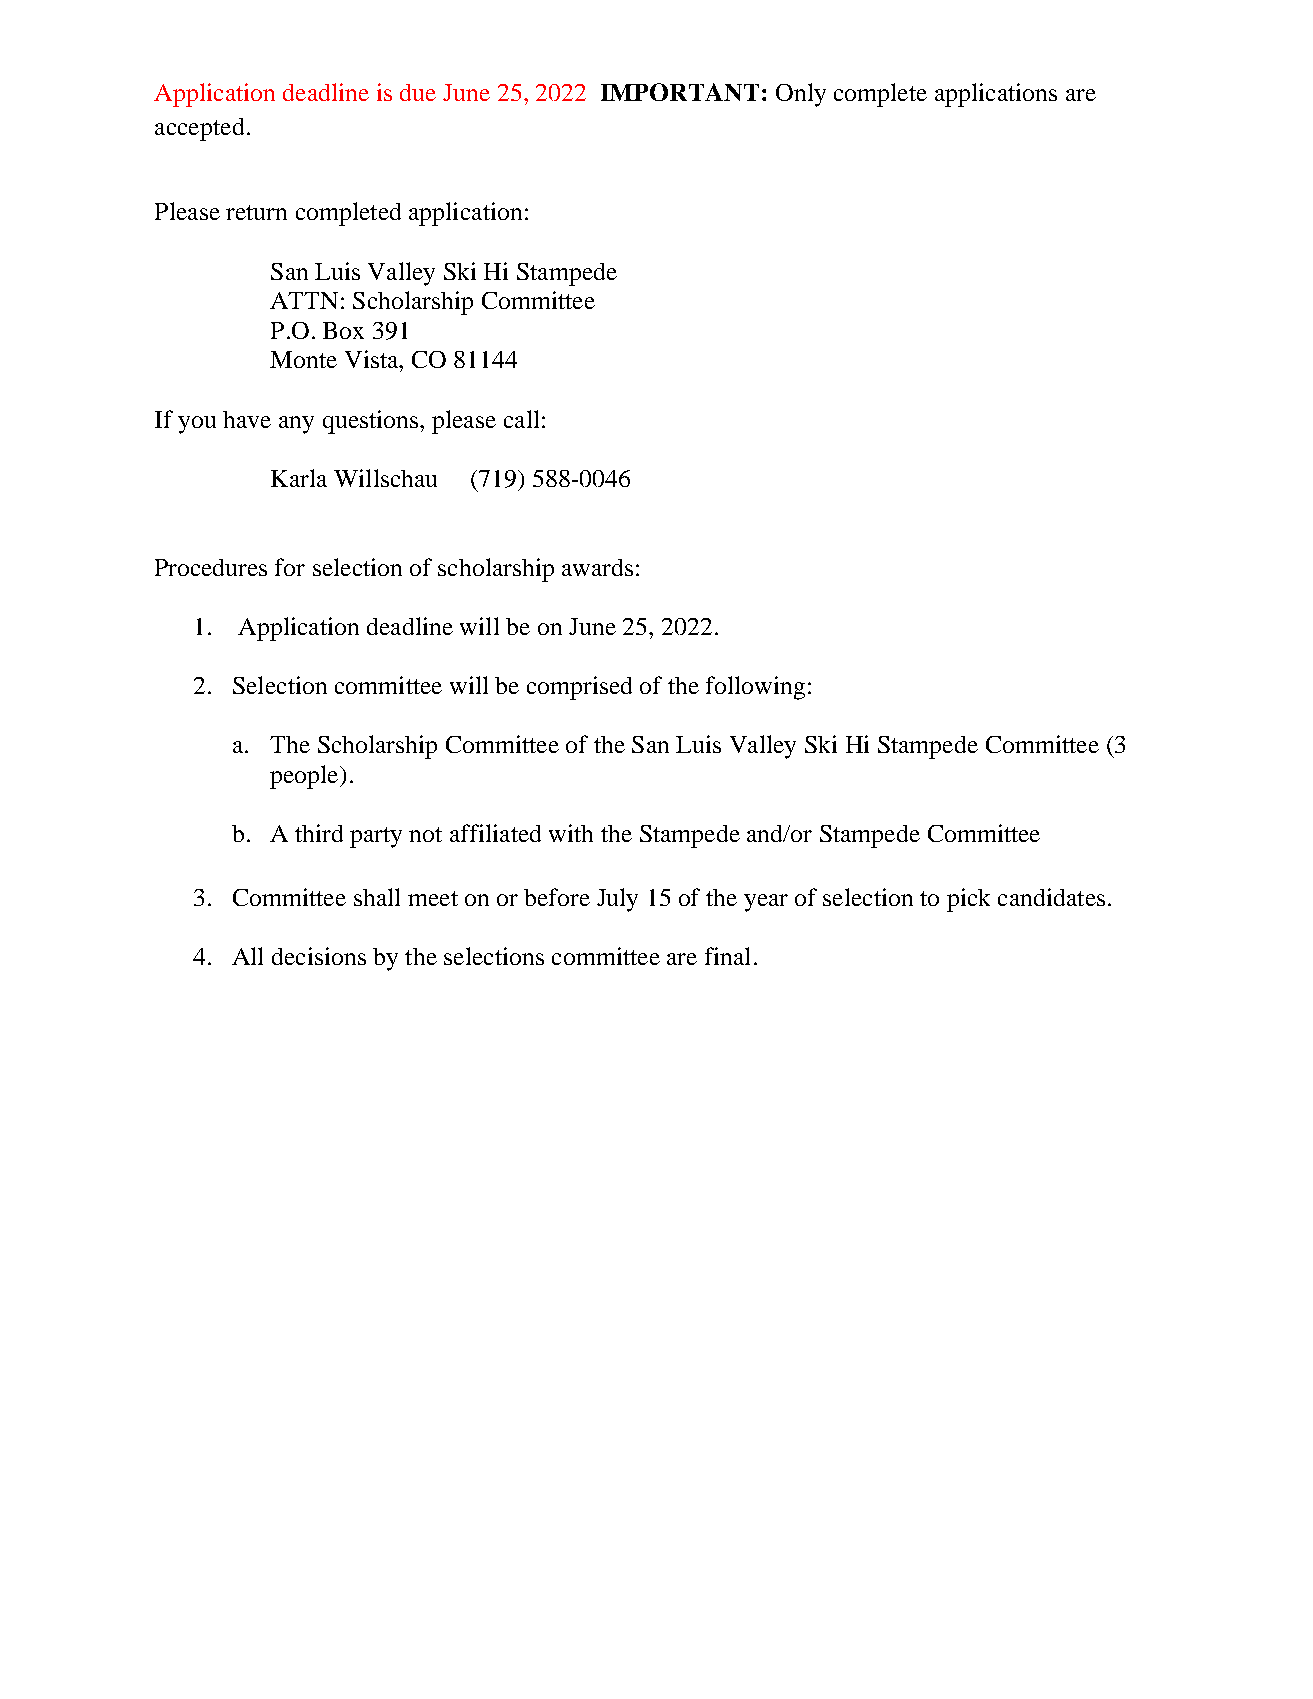 This screenshot has width=1313, height=1699. What do you see at coordinates (755, 688) in the screenshot?
I see `following` at bounding box center [755, 688].
